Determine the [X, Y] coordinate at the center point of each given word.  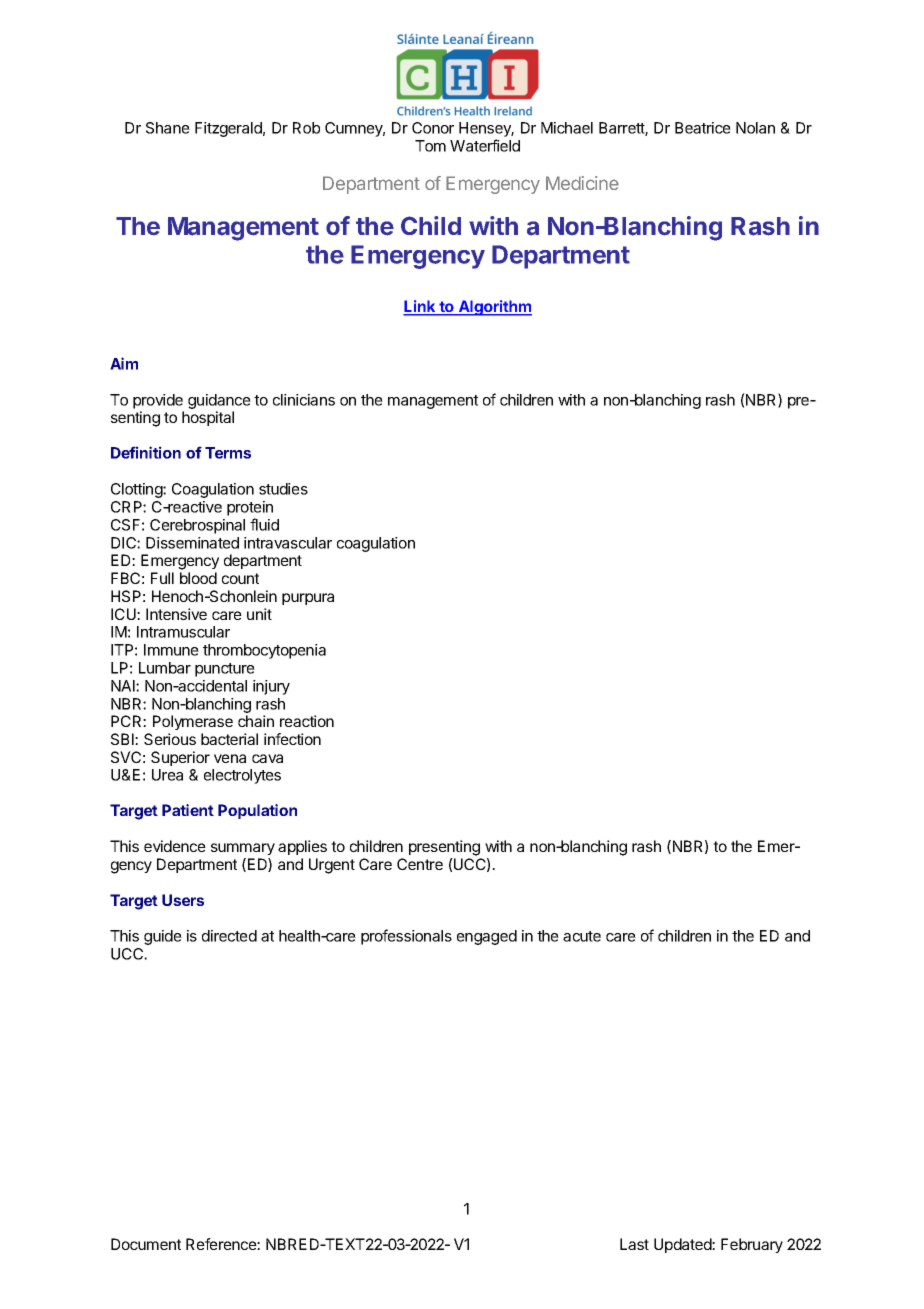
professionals [406, 937]
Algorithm [494, 308]
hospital [208, 418]
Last [634, 1244]
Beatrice [703, 128]
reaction [307, 721]
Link [420, 307]
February [752, 1245]
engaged [487, 937]
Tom [430, 146]
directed [229, 936]
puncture [225, 670]
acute [582, 936]
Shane [168, 128]
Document [146, 1244]
